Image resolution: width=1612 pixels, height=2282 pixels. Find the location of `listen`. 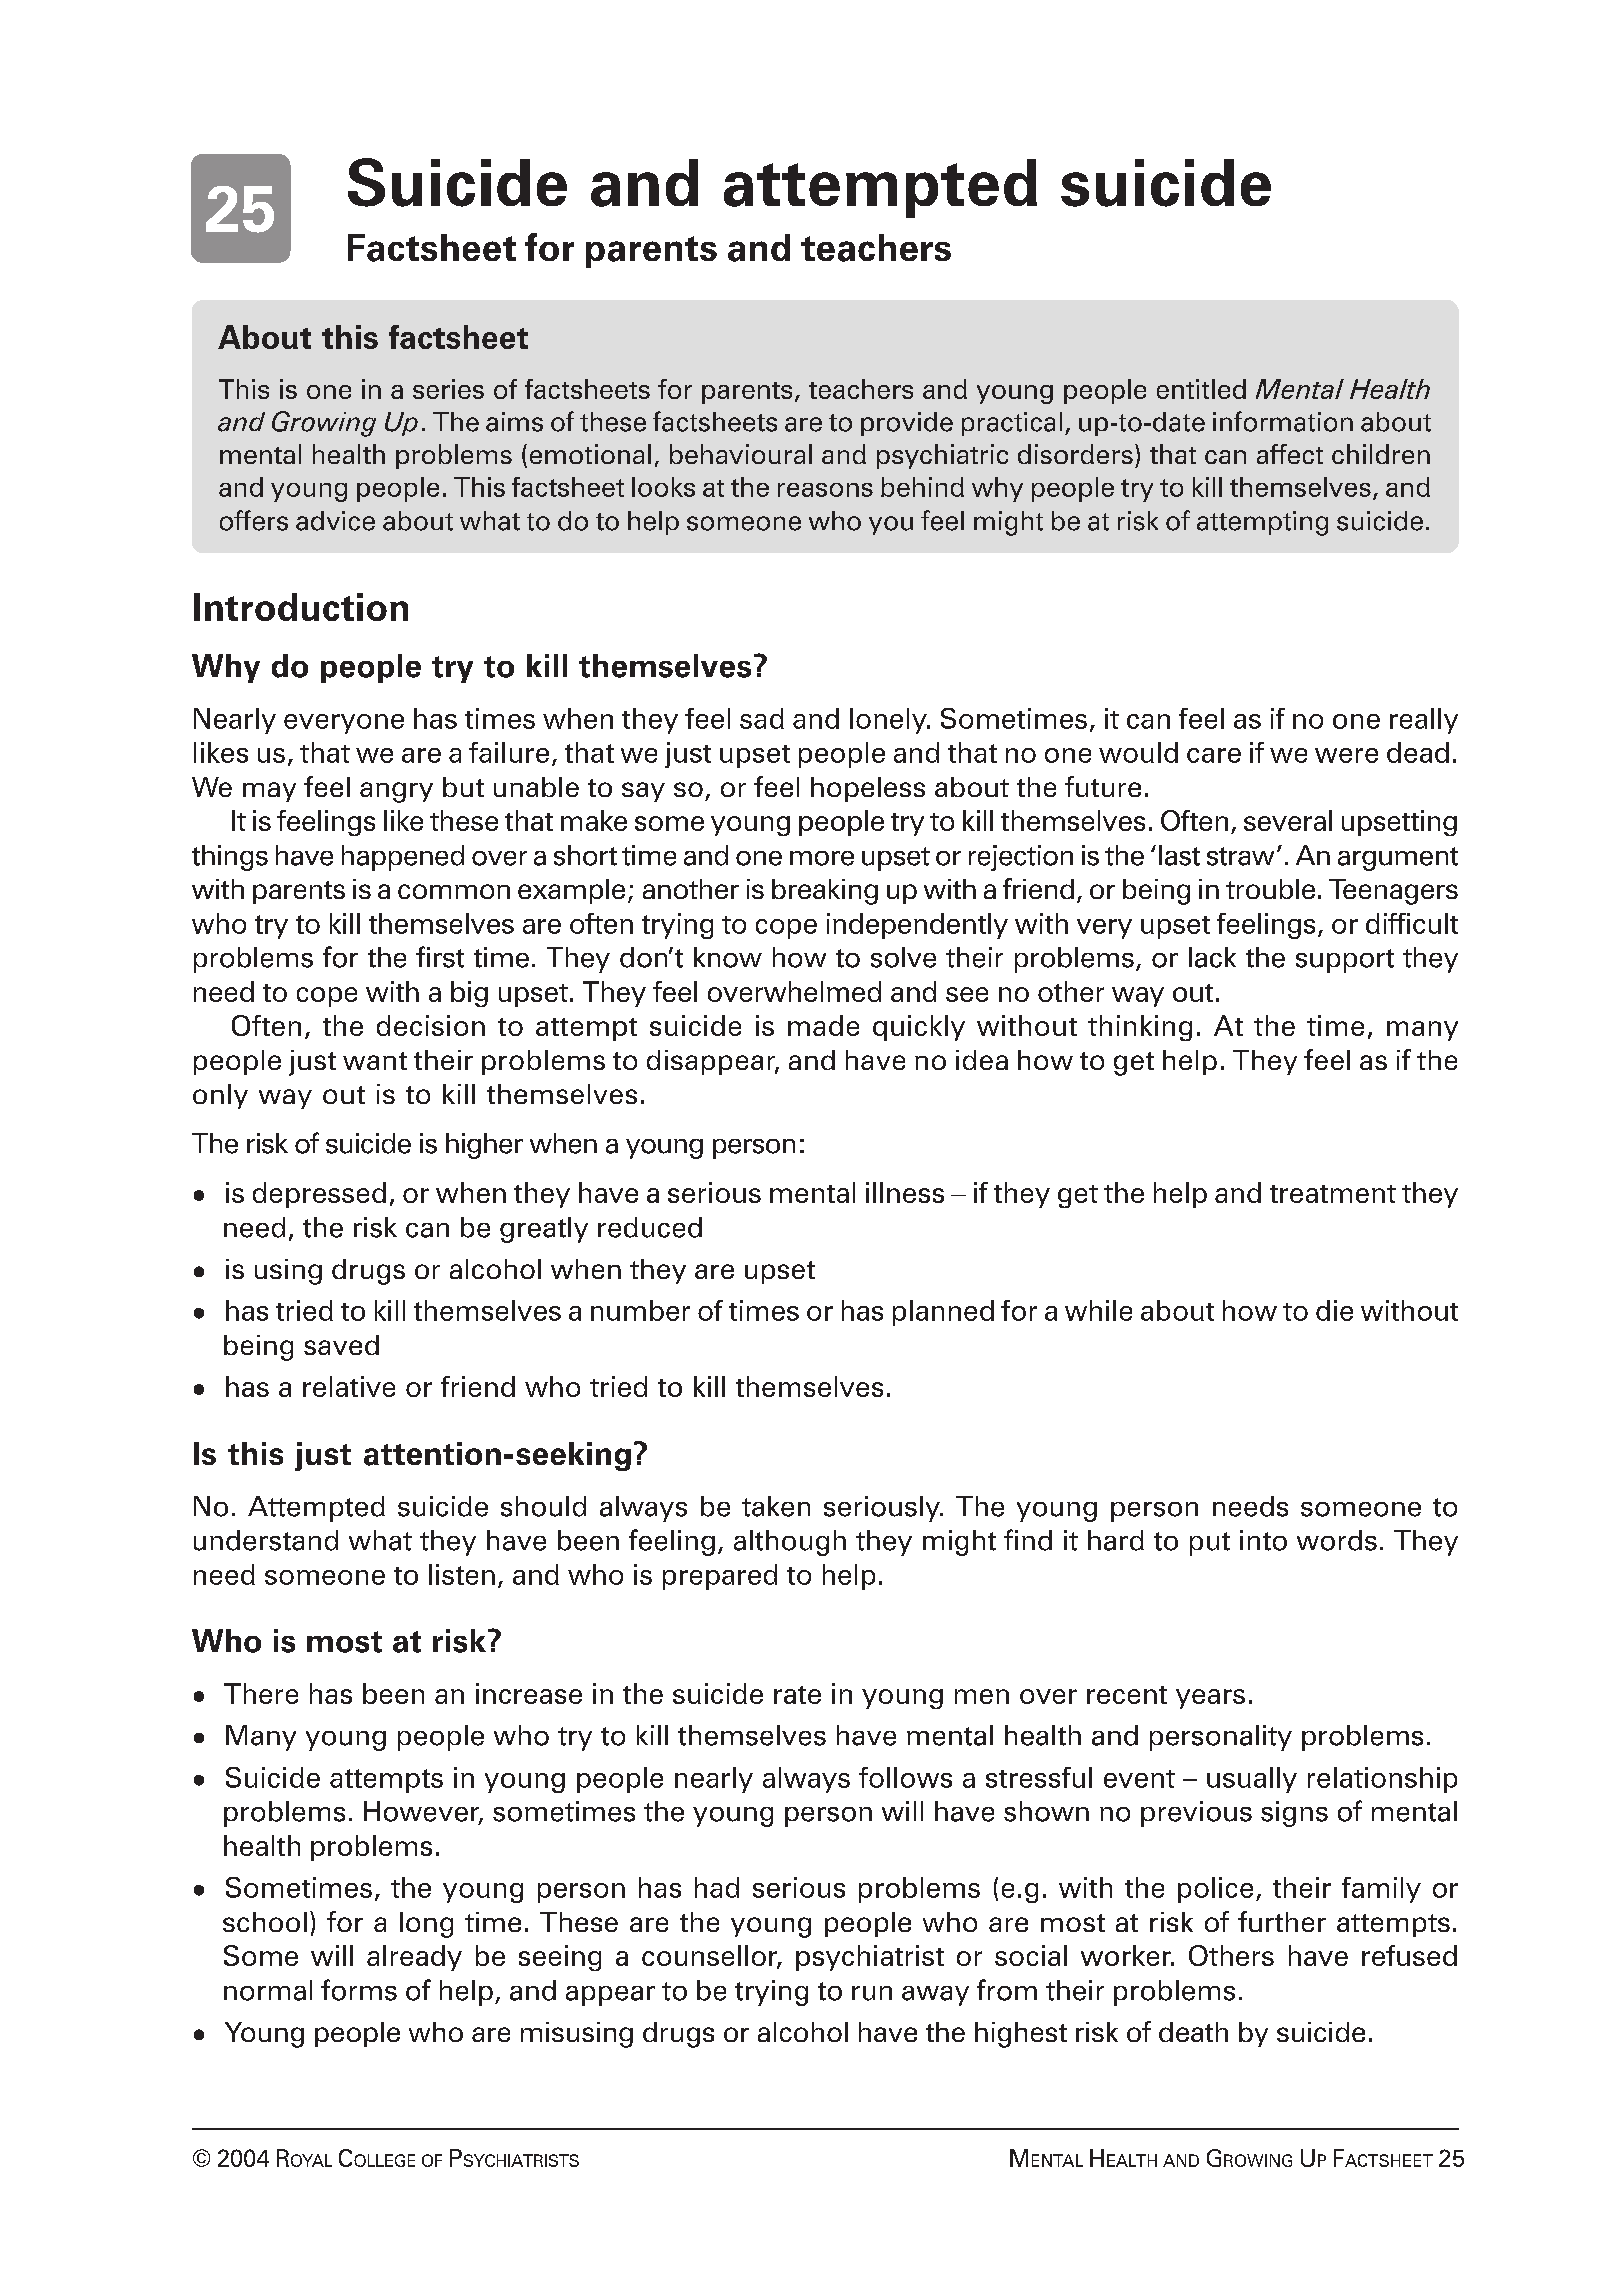

listen is located at coordinates (462, 1574).
